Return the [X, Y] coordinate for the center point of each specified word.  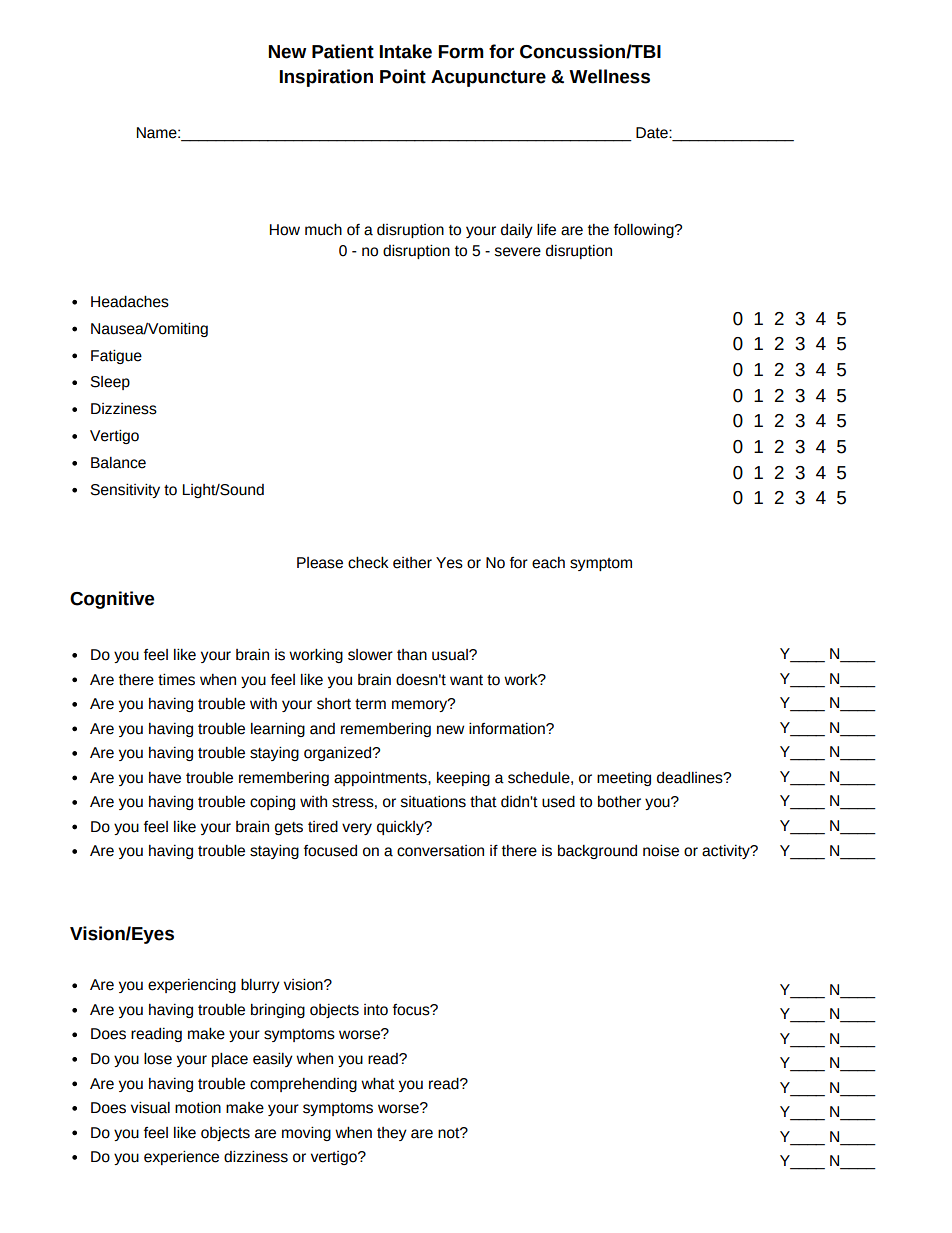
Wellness [609, 76]
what [378, 1083]
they [392, 1134]
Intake [405, 51]
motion [198, 1107]
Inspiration [326, 78]
